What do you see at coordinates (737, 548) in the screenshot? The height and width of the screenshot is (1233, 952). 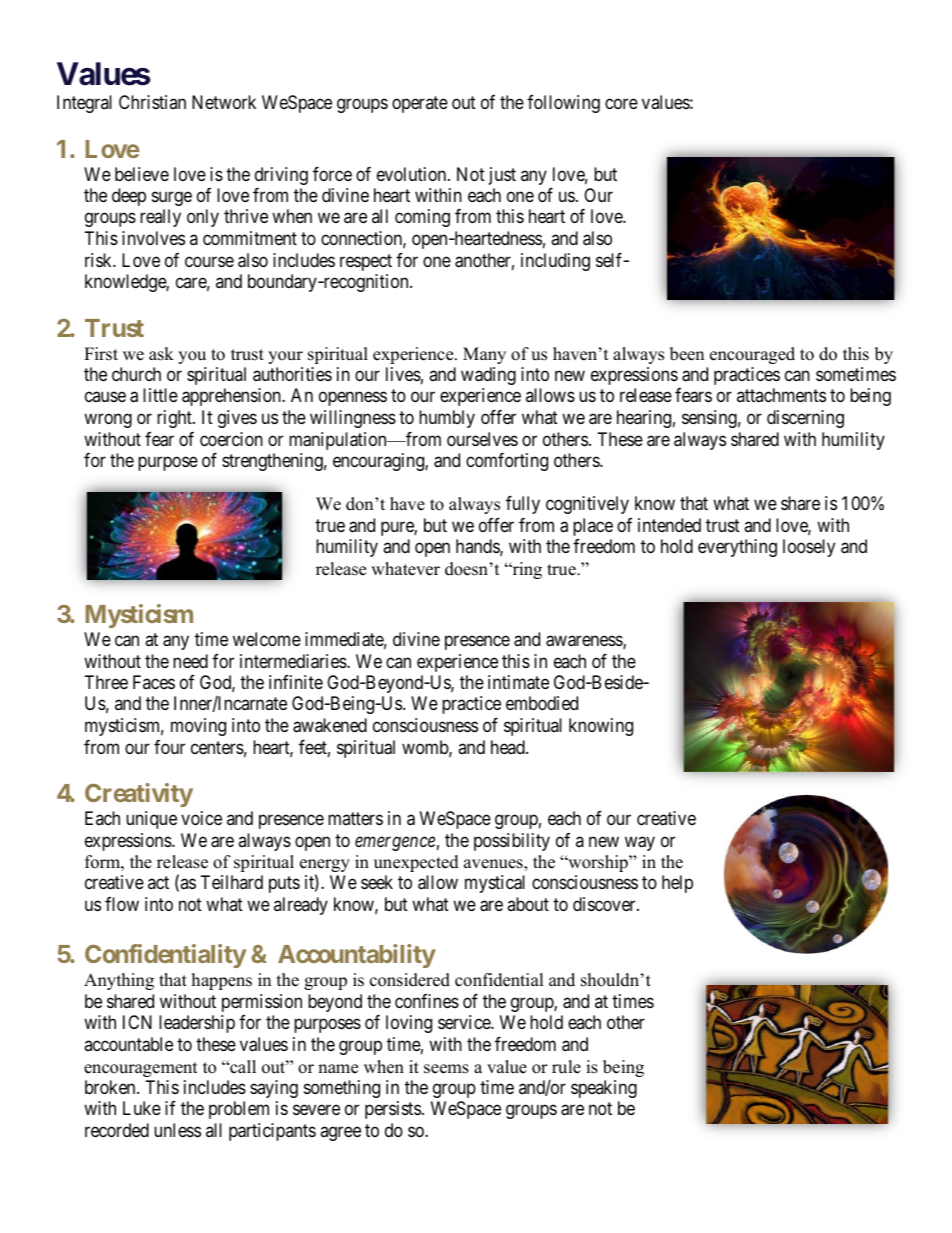 I see `everything` at bounding box center [737, 548].
